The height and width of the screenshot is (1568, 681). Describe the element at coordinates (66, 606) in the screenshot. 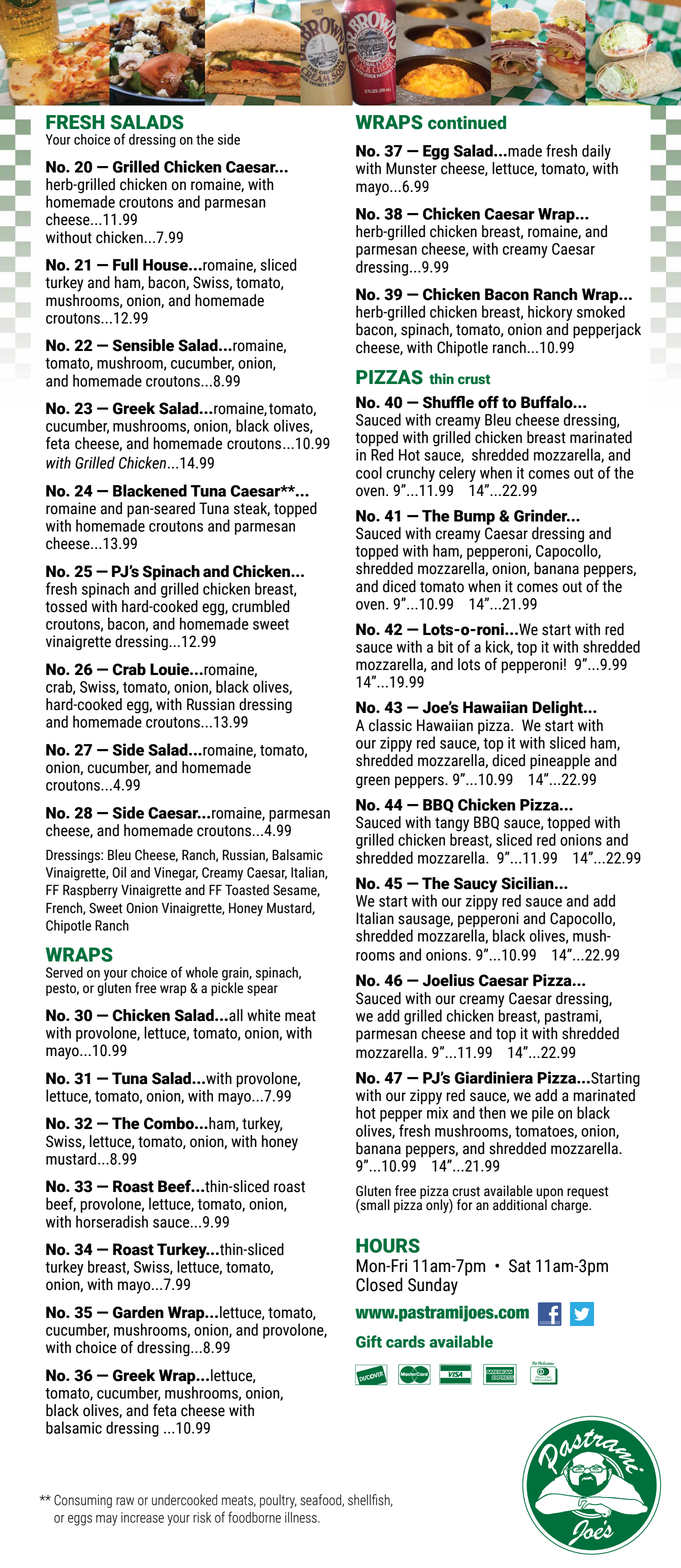

I see `tossed` at that location.
